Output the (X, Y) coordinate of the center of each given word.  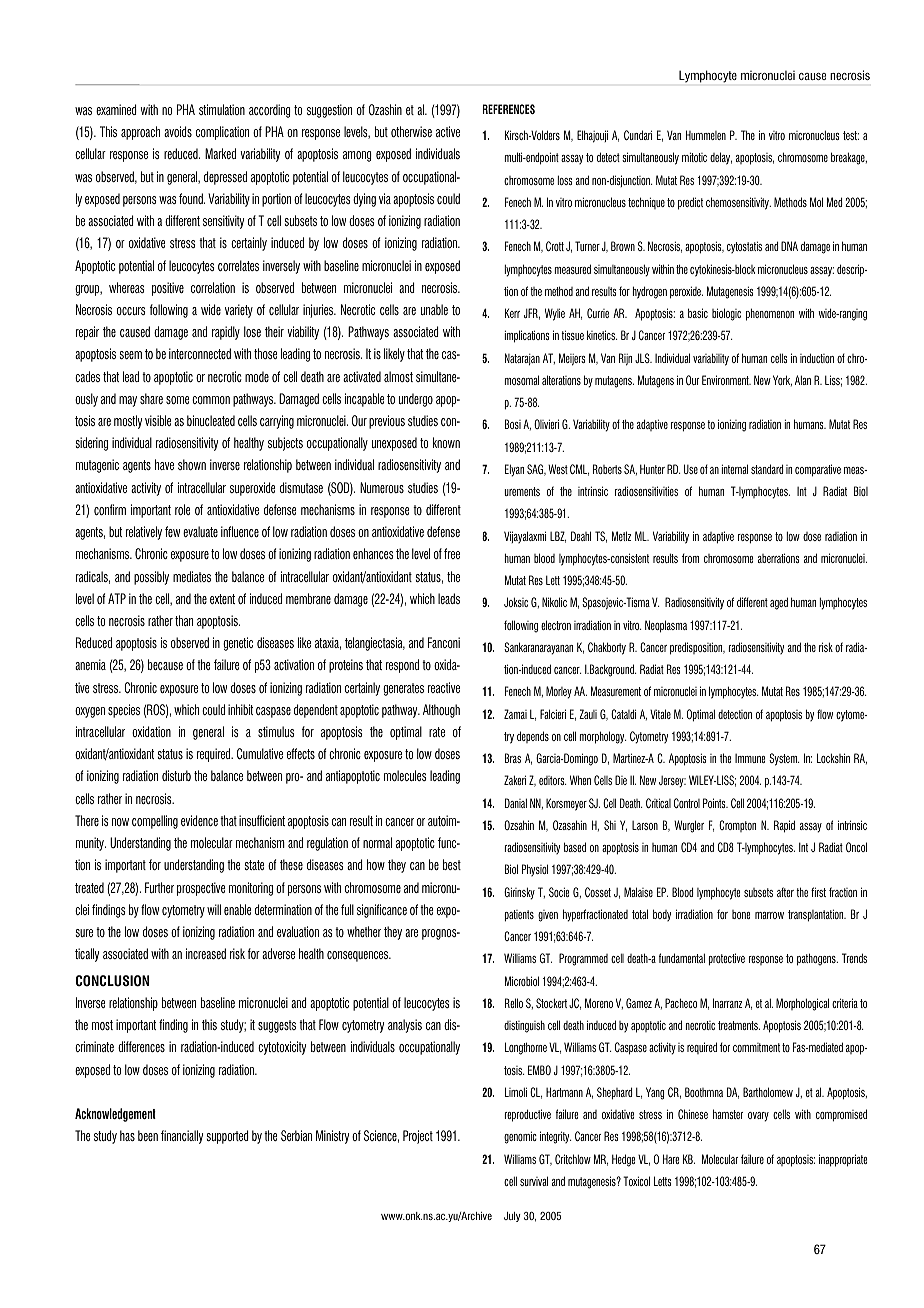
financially (182, 1137)
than (184, 620)
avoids (178, 131)
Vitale (660, 714)
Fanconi (444, 642)
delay (721, 158)
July (512, 1217)
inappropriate (843, 1160)
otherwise (411, 131)
